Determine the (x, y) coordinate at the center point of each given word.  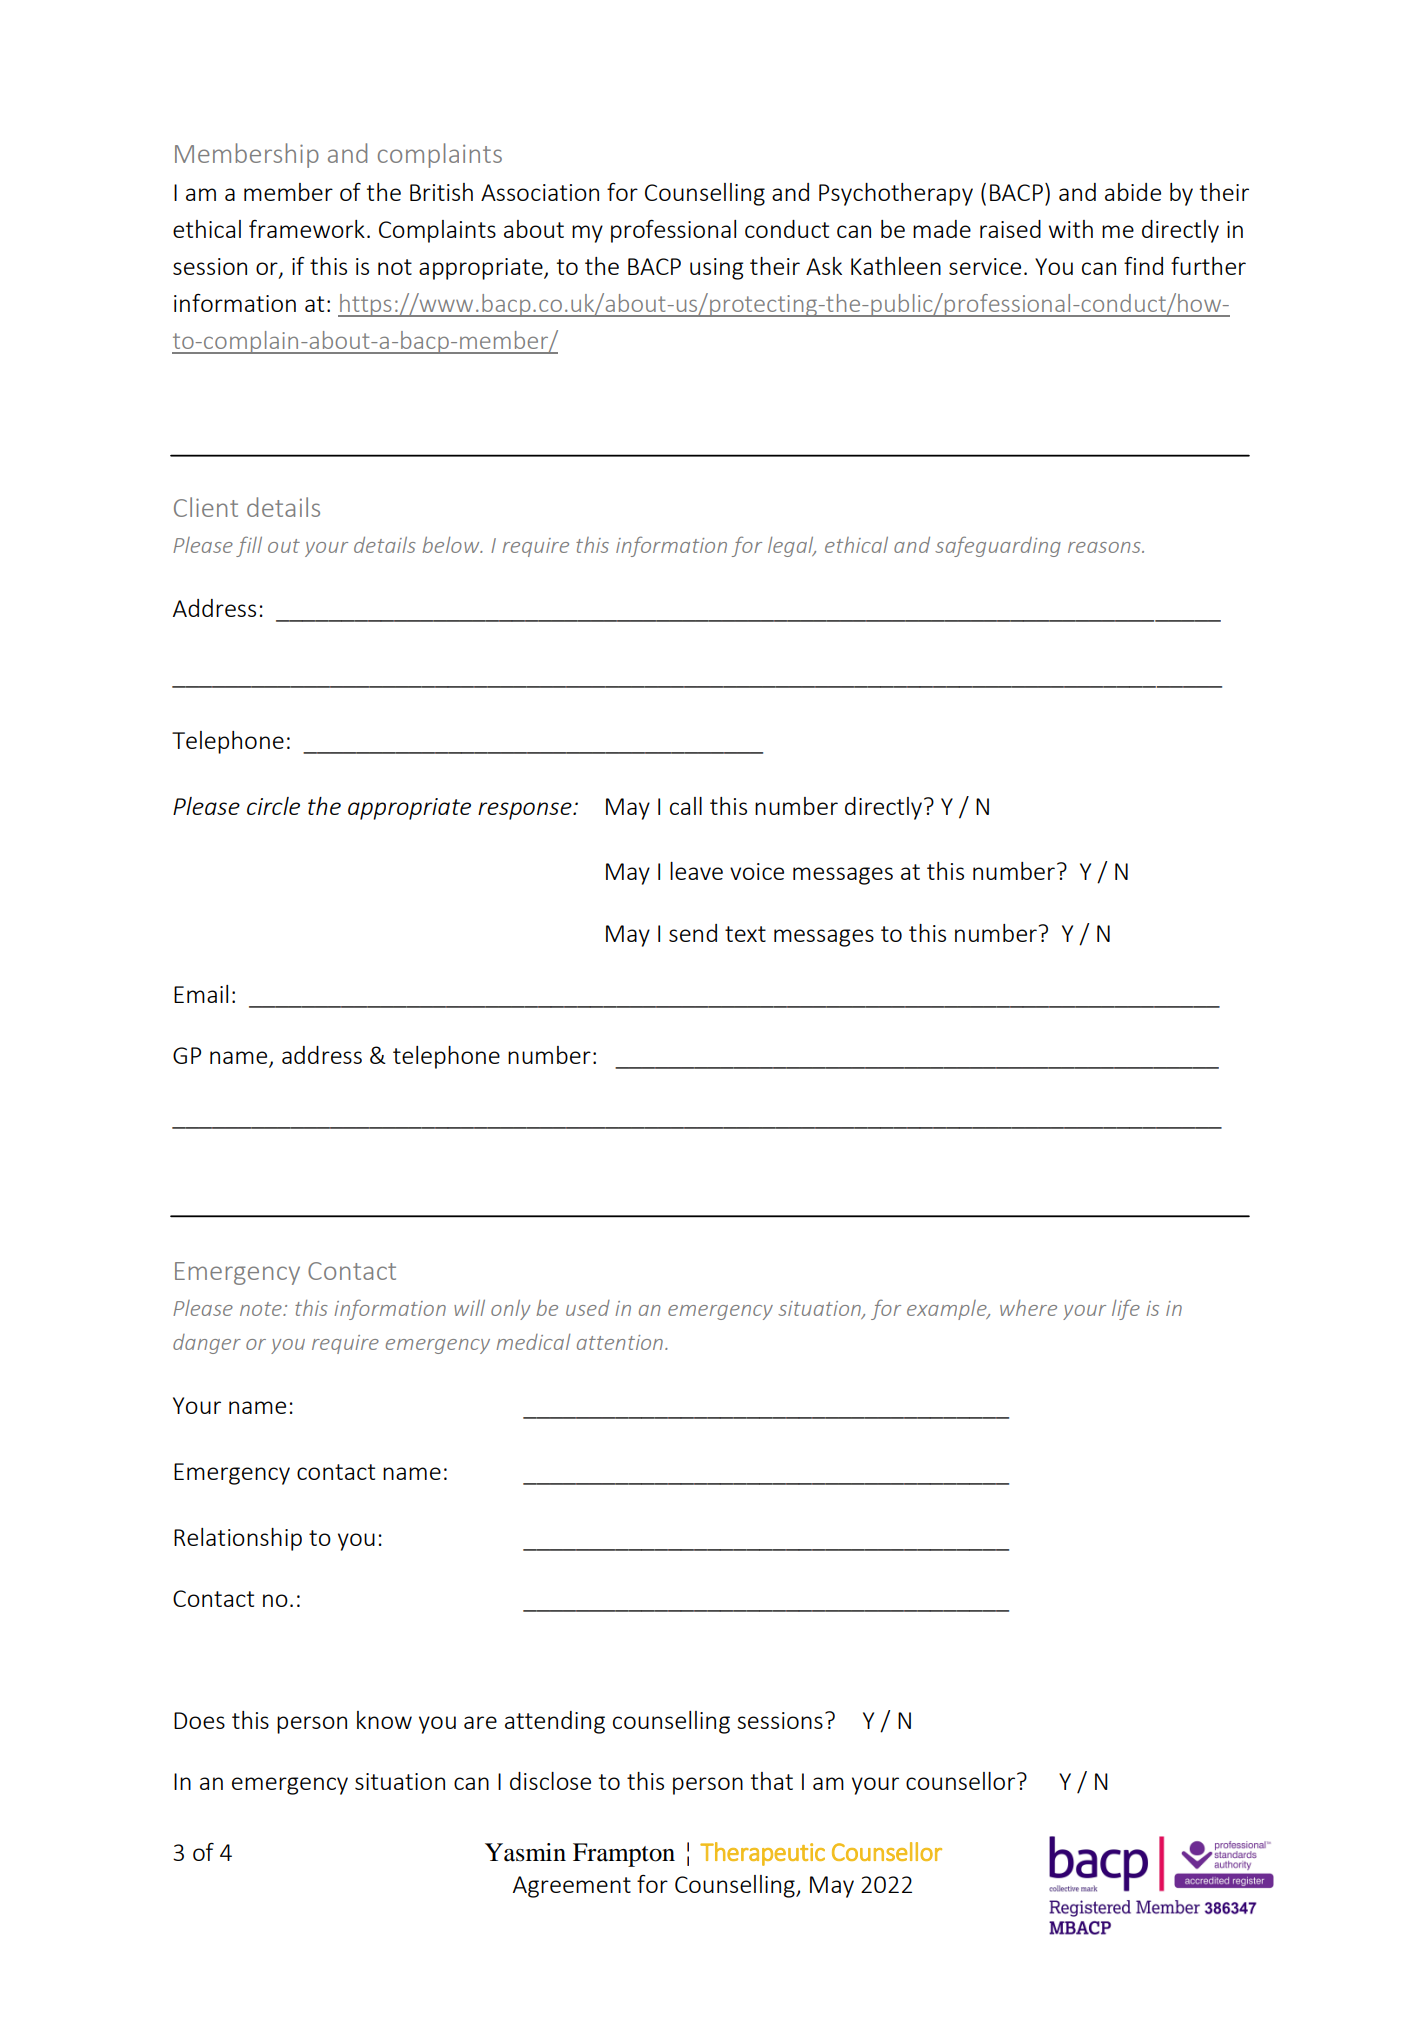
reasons (1105, 547)
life (1126, 1309)
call (686, 806)
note (262, 1309)
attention (620, 1342)
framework (307, 229)
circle (273, 806)
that (772, 1781)
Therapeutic (762, 1854)
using (717, 269)
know (384, 1720)
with (1071, 229)
